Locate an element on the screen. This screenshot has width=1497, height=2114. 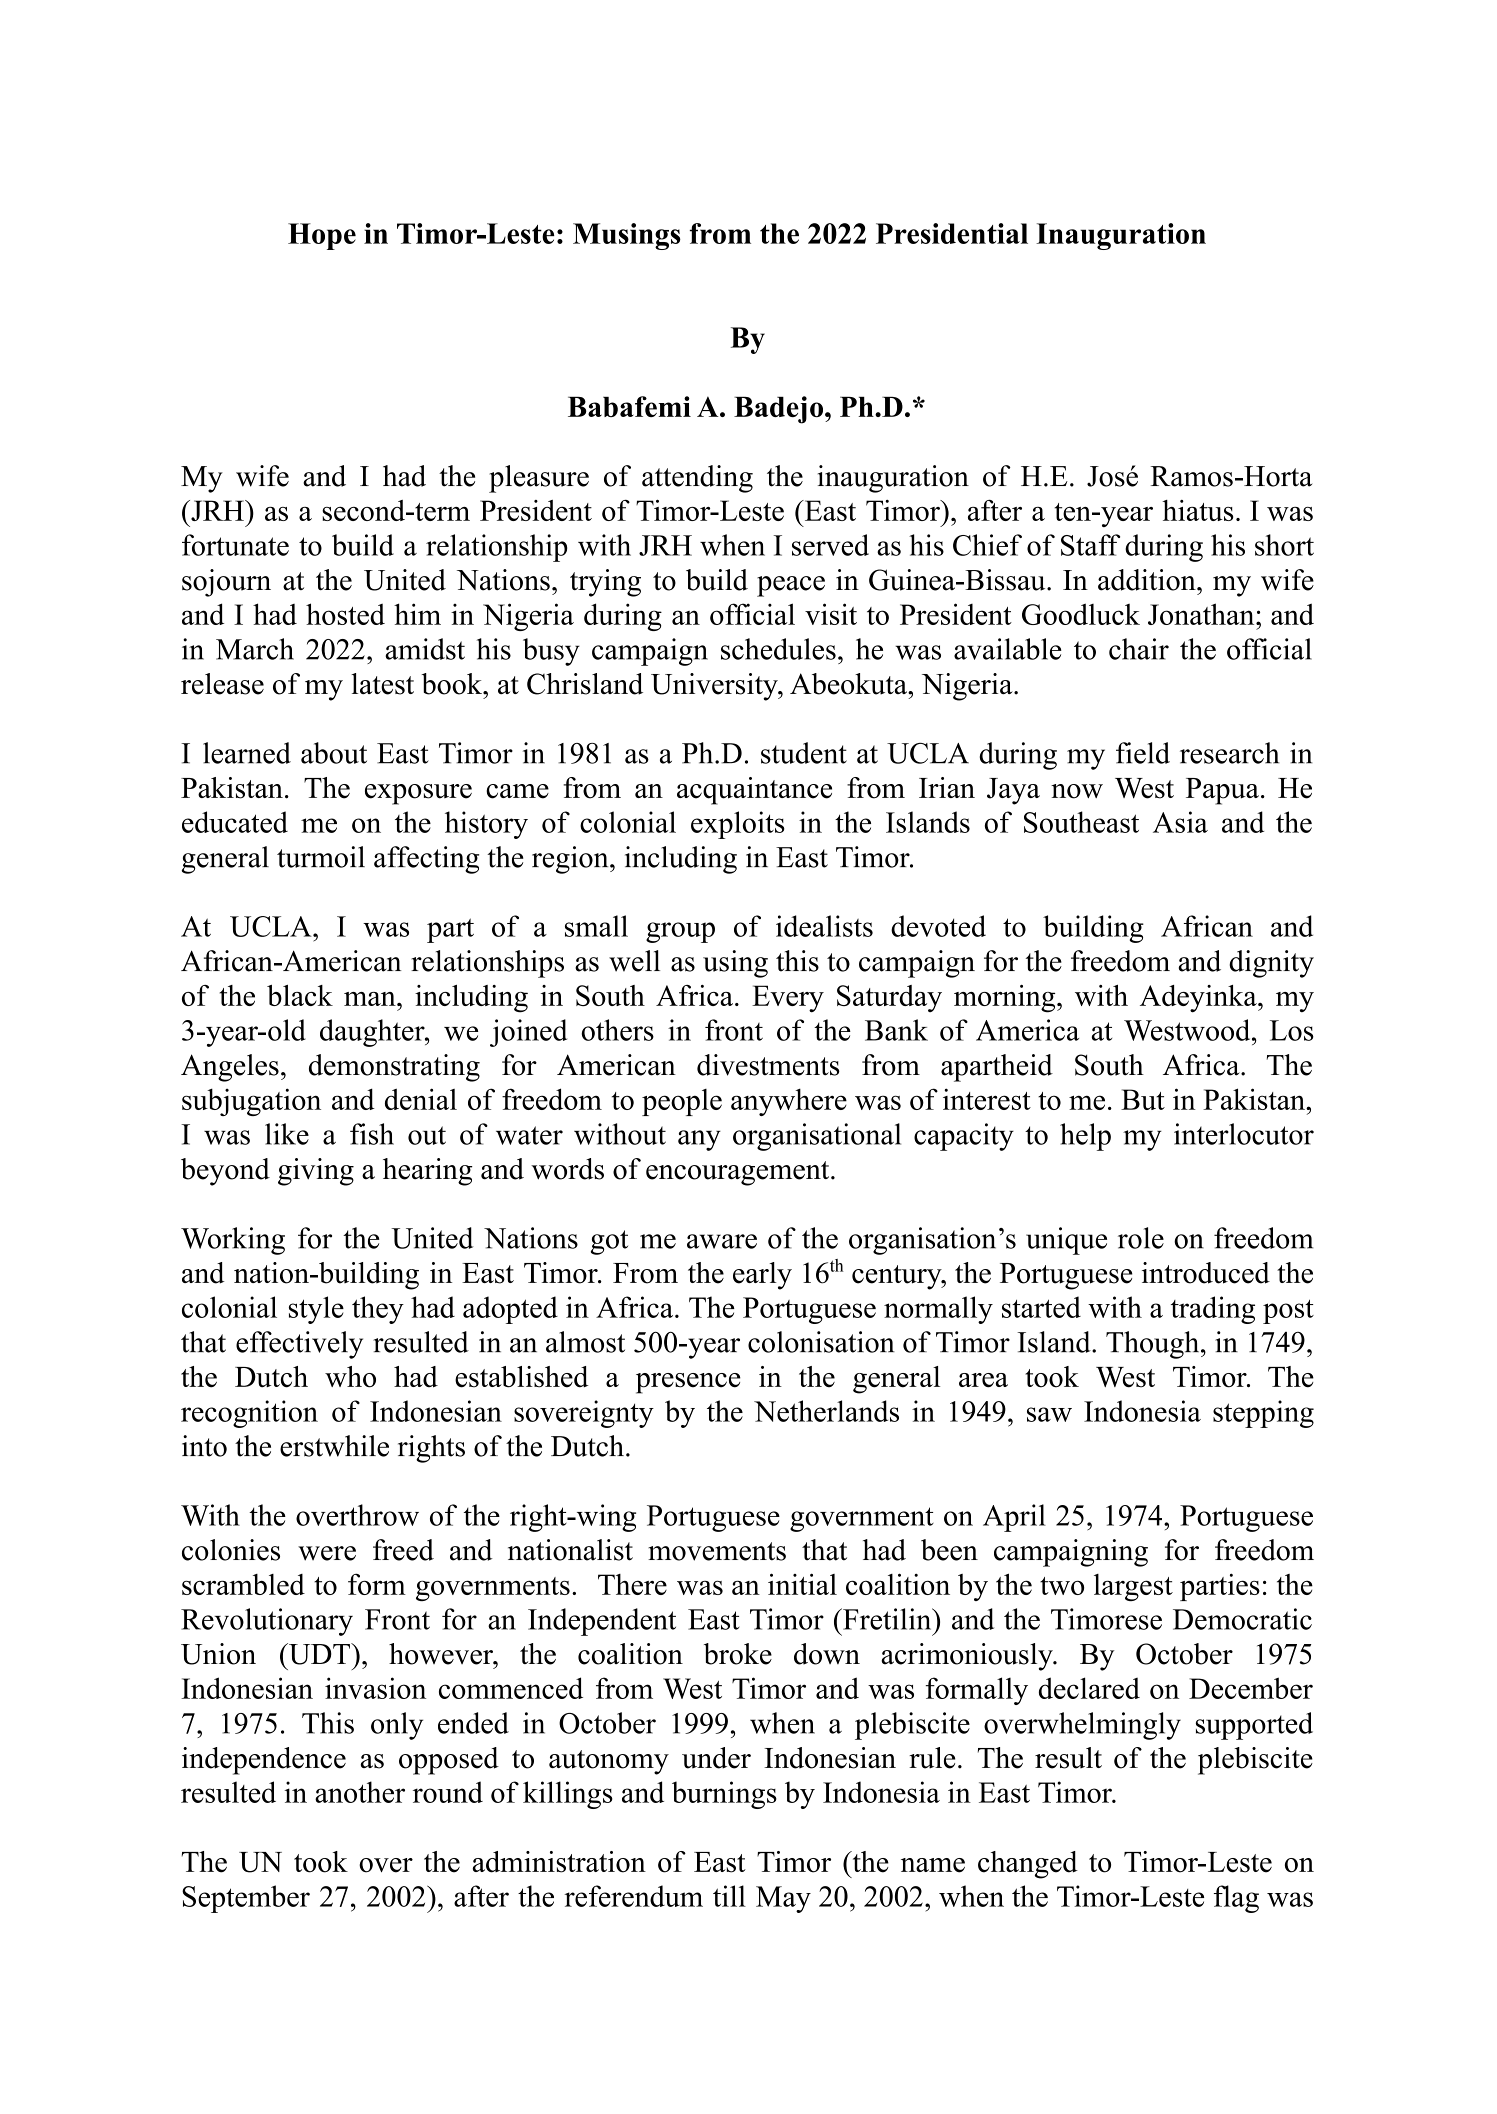
hiatus is located at coordinates (1197, 510).
